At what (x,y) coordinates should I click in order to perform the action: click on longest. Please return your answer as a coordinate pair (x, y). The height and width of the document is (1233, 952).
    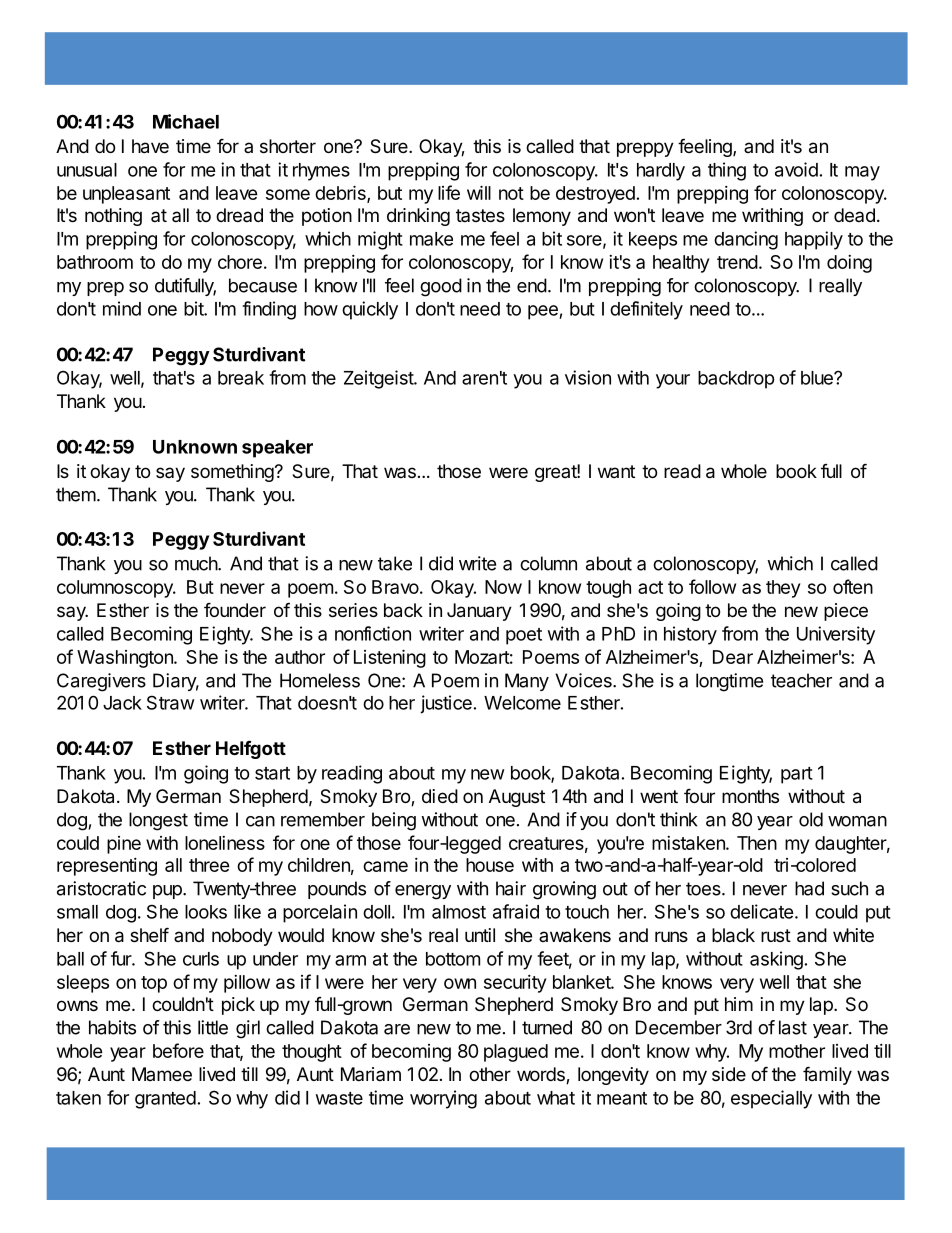
    Looking at the image, I should click on (158, 821).
